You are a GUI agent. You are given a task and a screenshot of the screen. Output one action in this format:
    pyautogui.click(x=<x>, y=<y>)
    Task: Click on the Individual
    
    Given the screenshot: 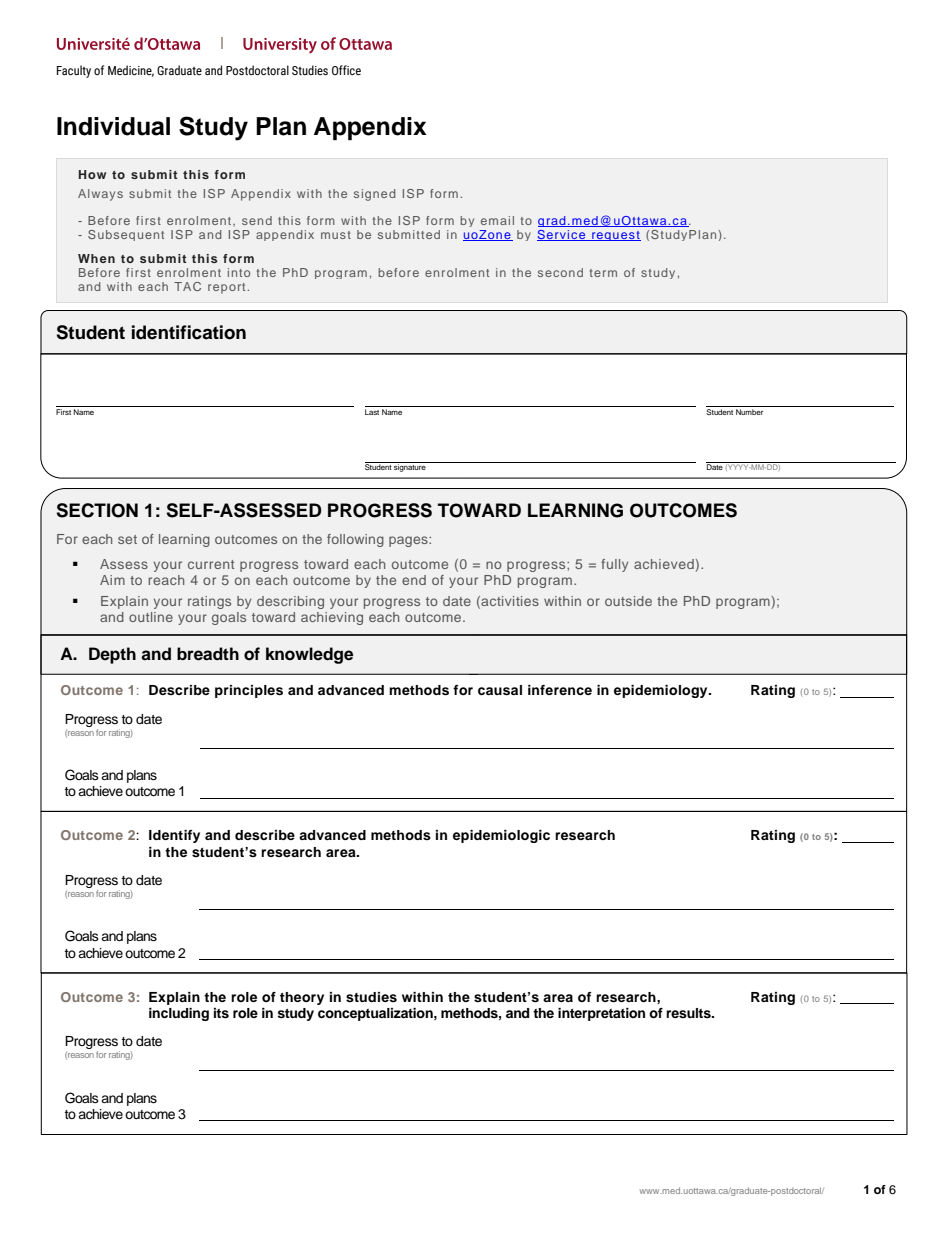 What is the action you would take?
    pyautogui.click(x=113, y=126)
